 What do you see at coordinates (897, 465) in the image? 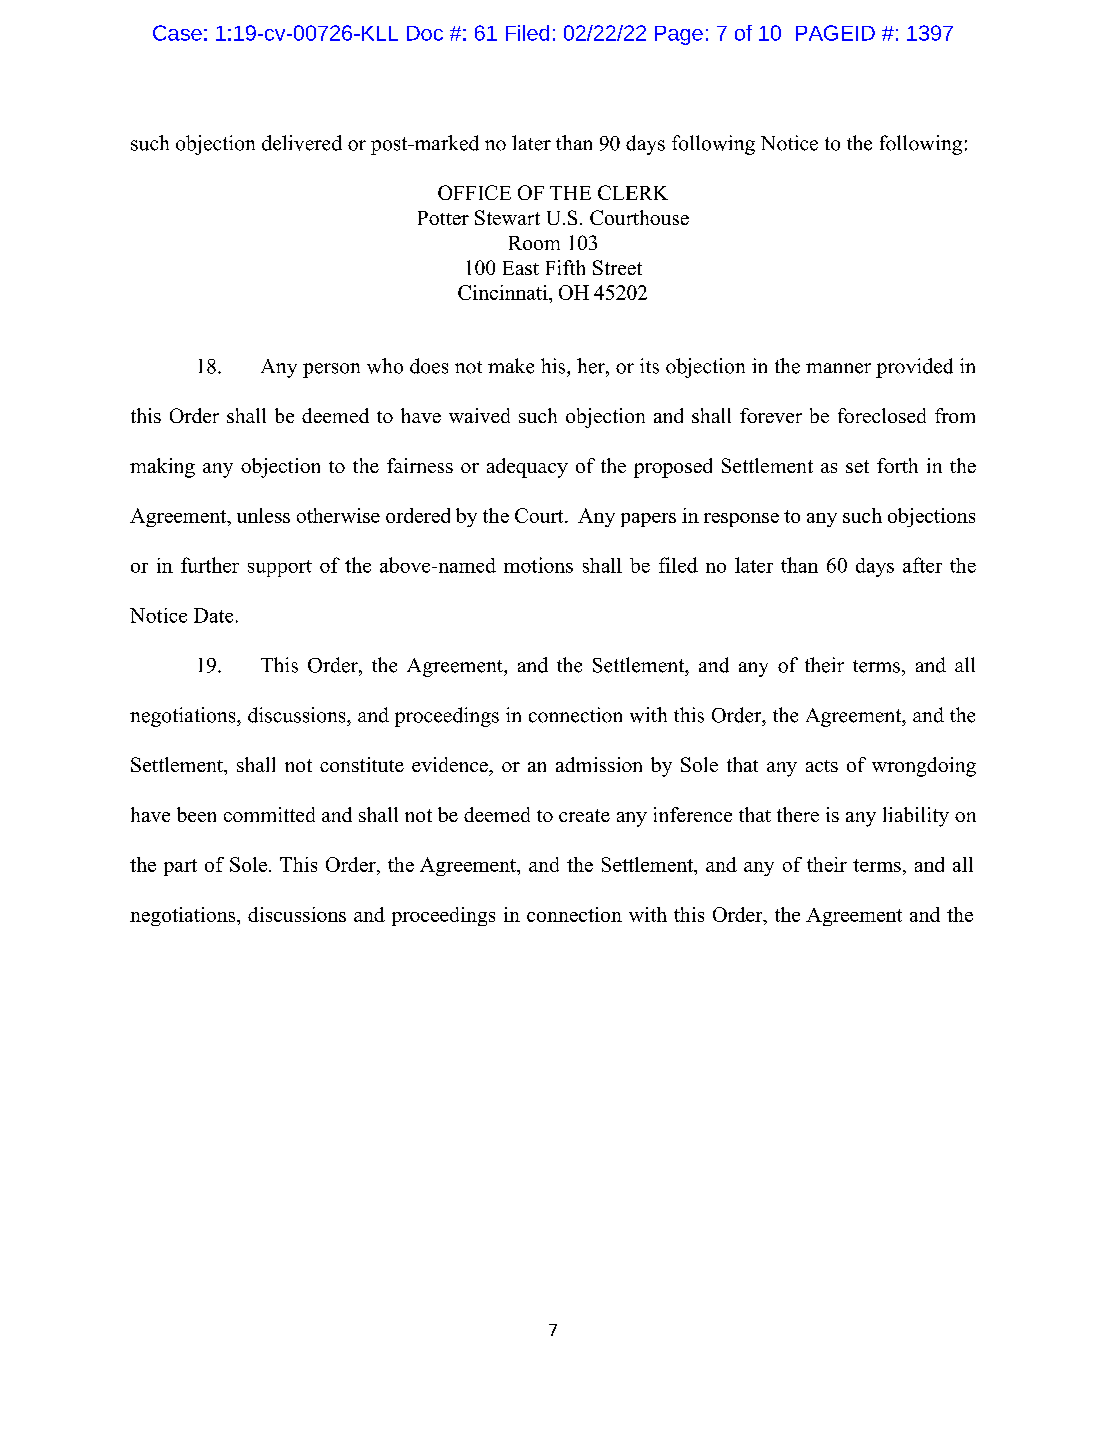
I see `forth` at bounding box center [897, 465].
